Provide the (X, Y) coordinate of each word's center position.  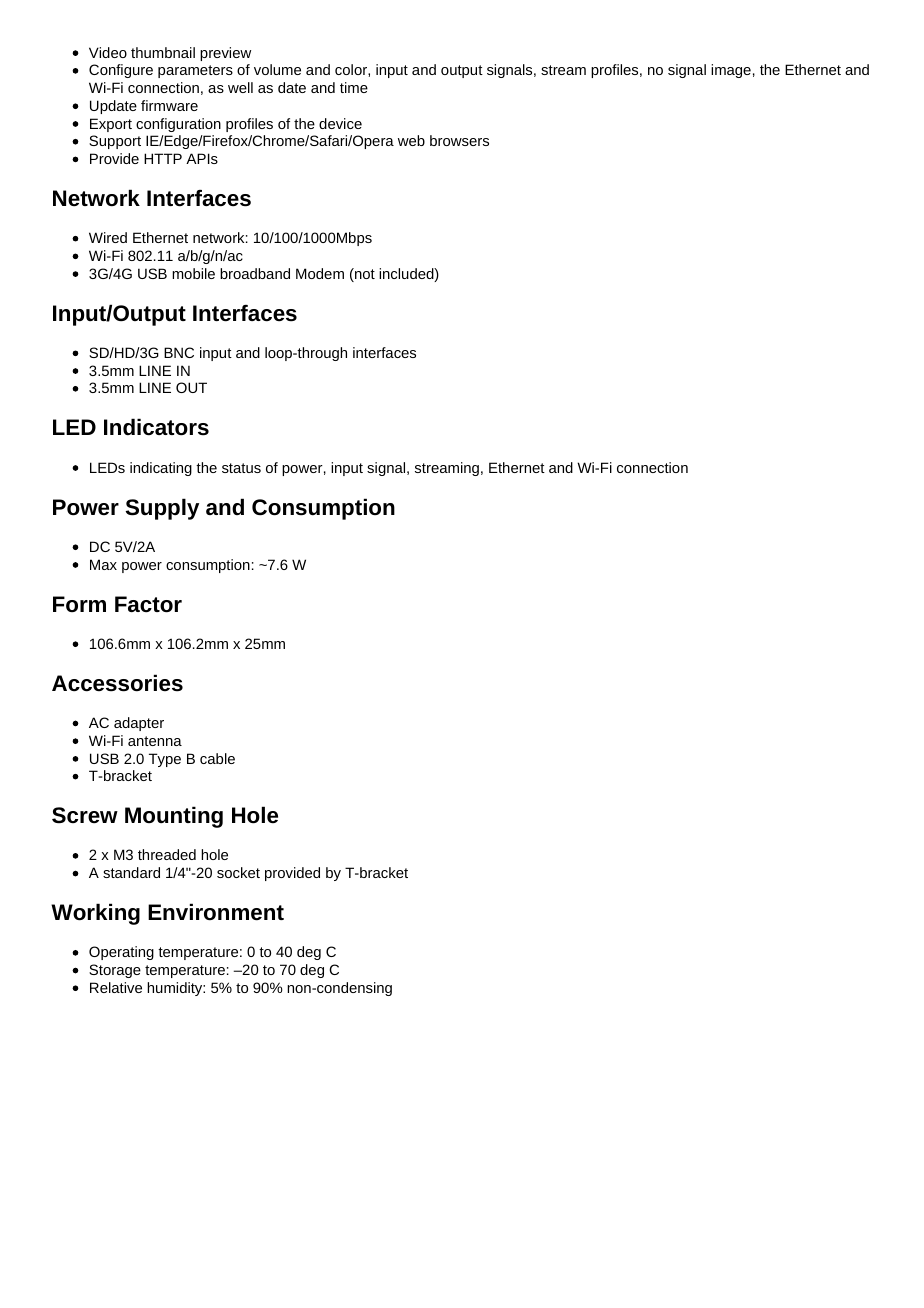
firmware (169, 105)
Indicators (156, 427)
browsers (459, 140)
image (731, 71)
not (364, 275)
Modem (320, 273)
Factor (148, 604)
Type (165, 760)
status (241, 468)
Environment (216, 912)
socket (238, 872)
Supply (162, 509)
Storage (115, 971)
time (354, 87)
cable (217, 758)
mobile (193, 273)
